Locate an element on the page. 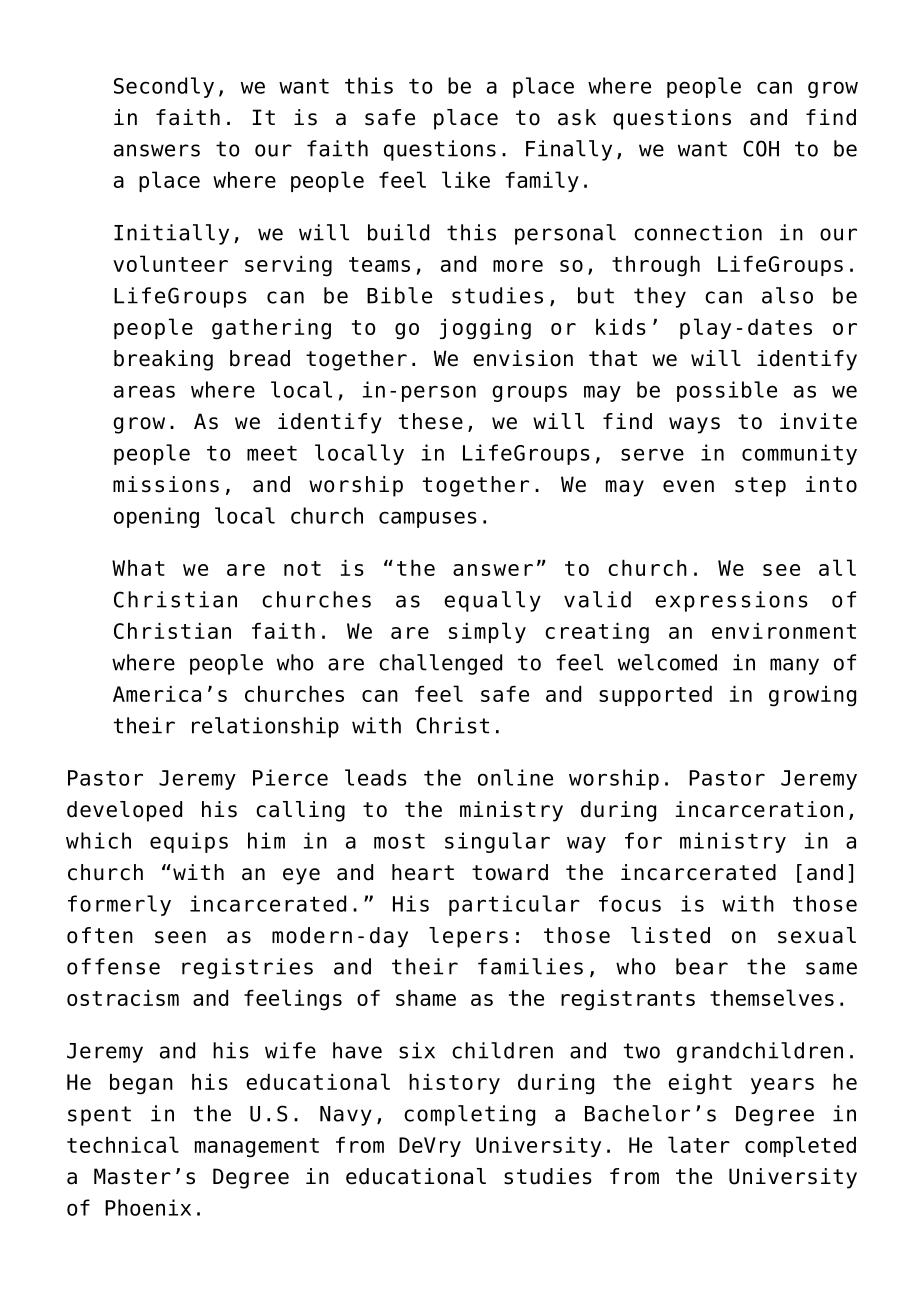  like is located at coordinates (466, 179).
